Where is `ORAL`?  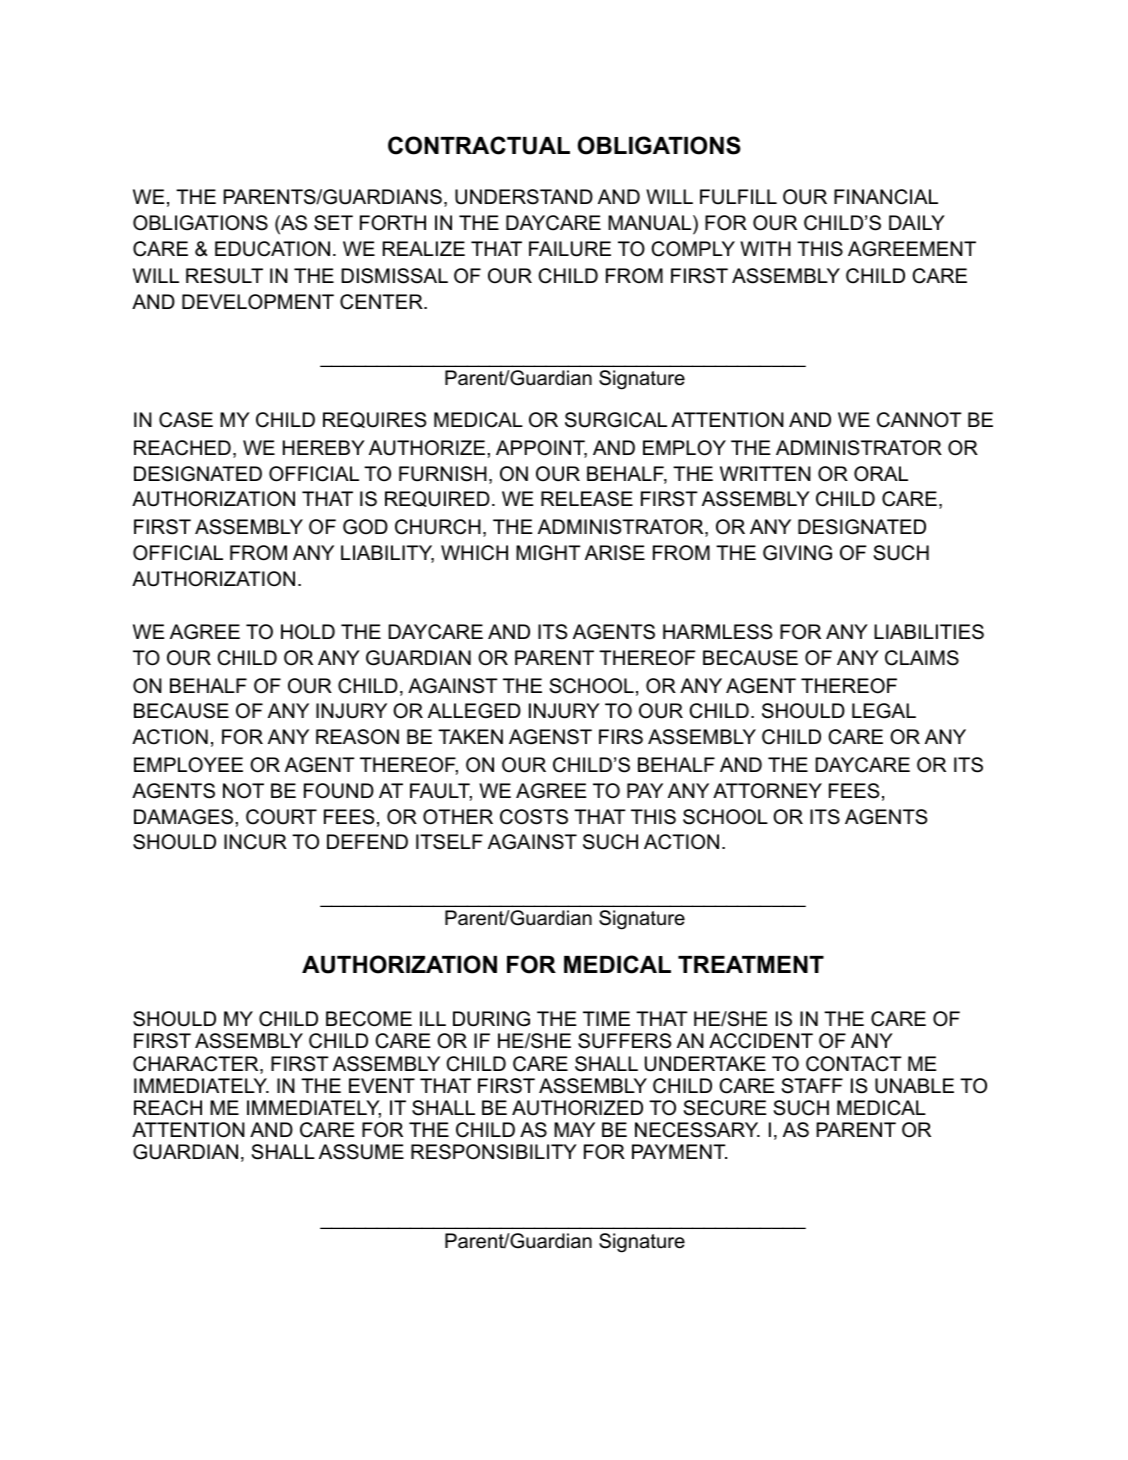 ORAL is located at coordinates (881, 474).
